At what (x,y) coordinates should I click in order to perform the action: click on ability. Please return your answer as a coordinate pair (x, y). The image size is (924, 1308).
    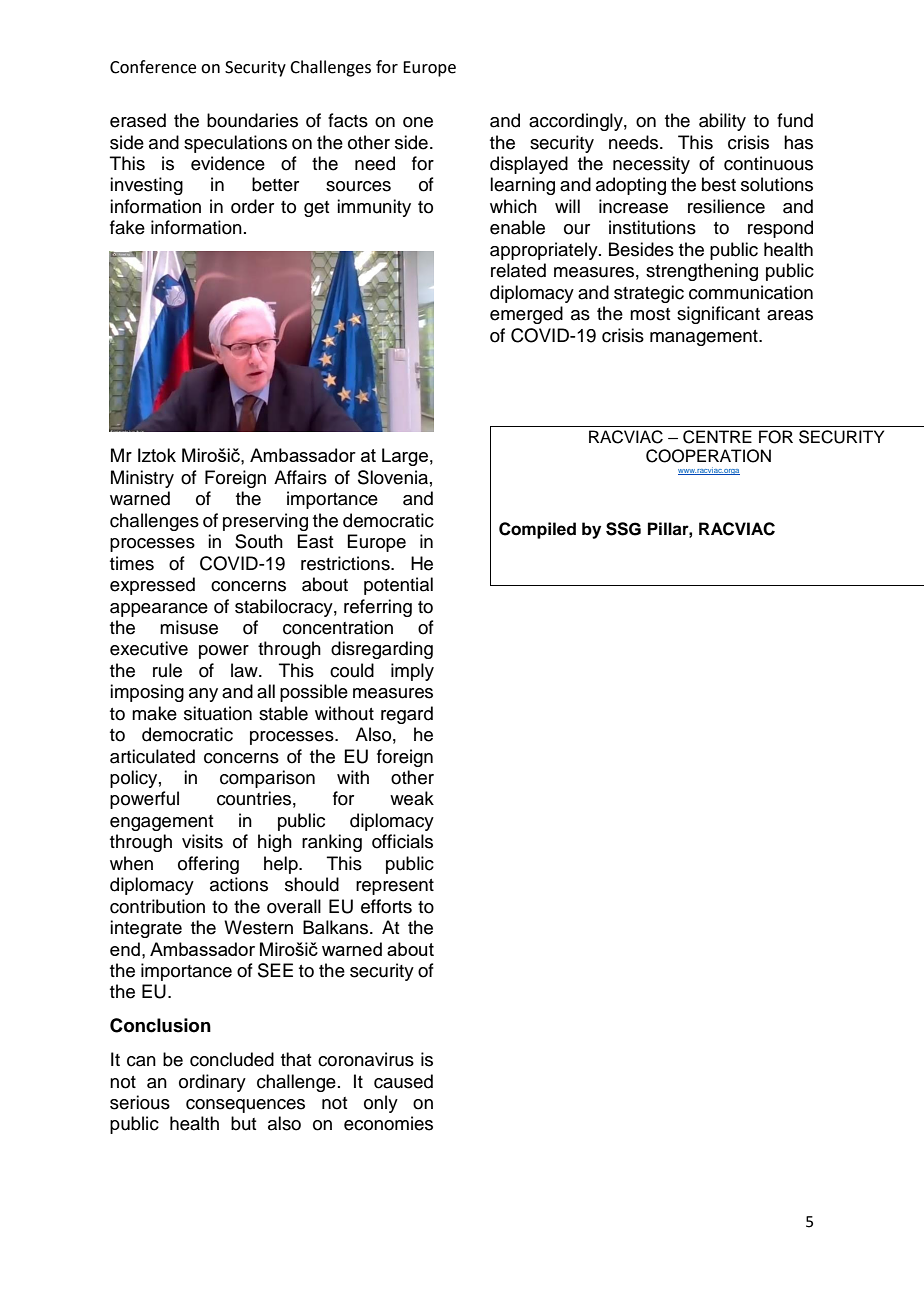
    Looking at the image, I should click on (722, 122).
